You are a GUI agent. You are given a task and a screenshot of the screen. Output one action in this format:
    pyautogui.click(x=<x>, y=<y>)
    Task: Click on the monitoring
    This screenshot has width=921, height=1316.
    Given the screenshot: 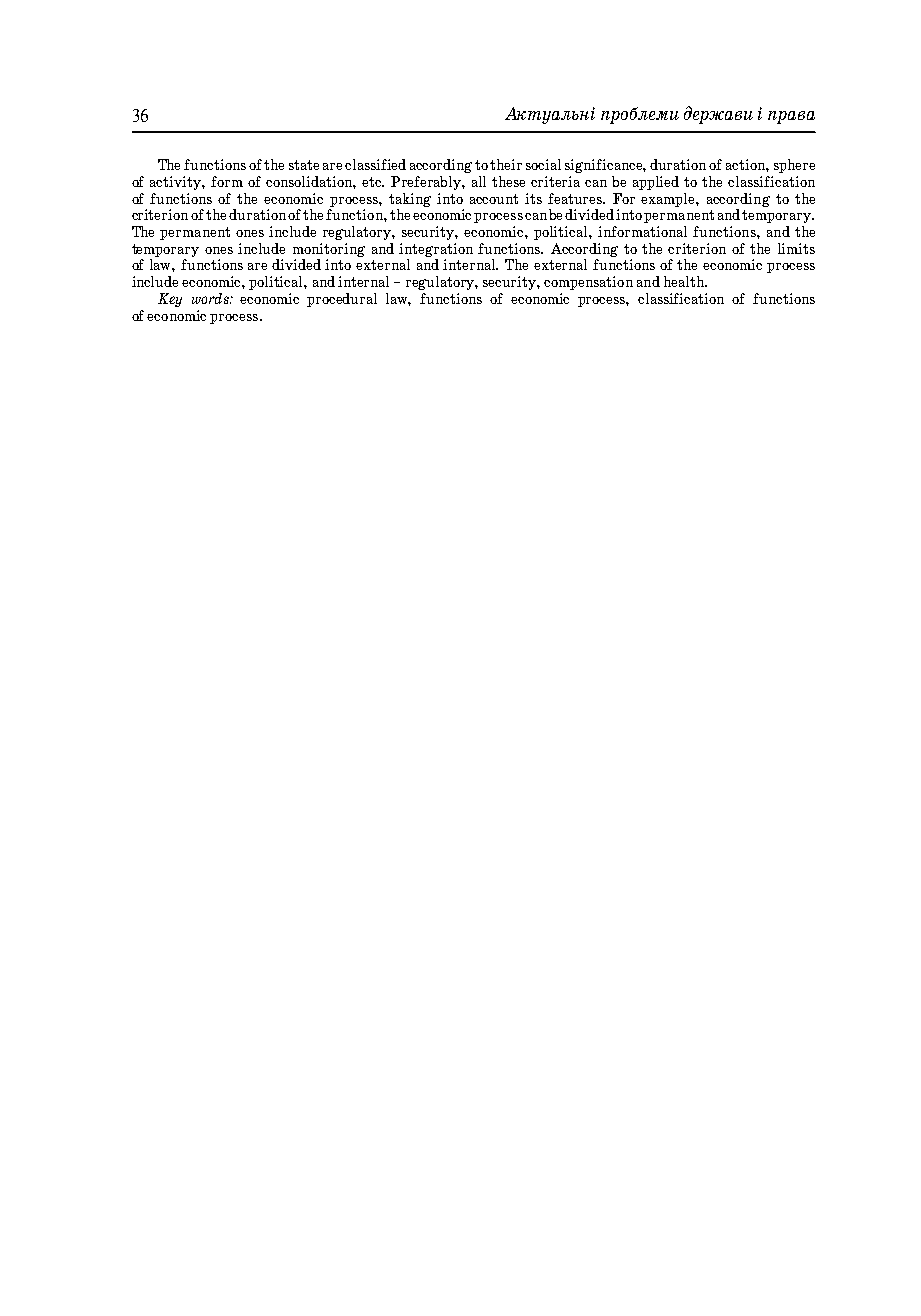 What is the action you would take?
    pyautogui.click(x=329, y=250)
